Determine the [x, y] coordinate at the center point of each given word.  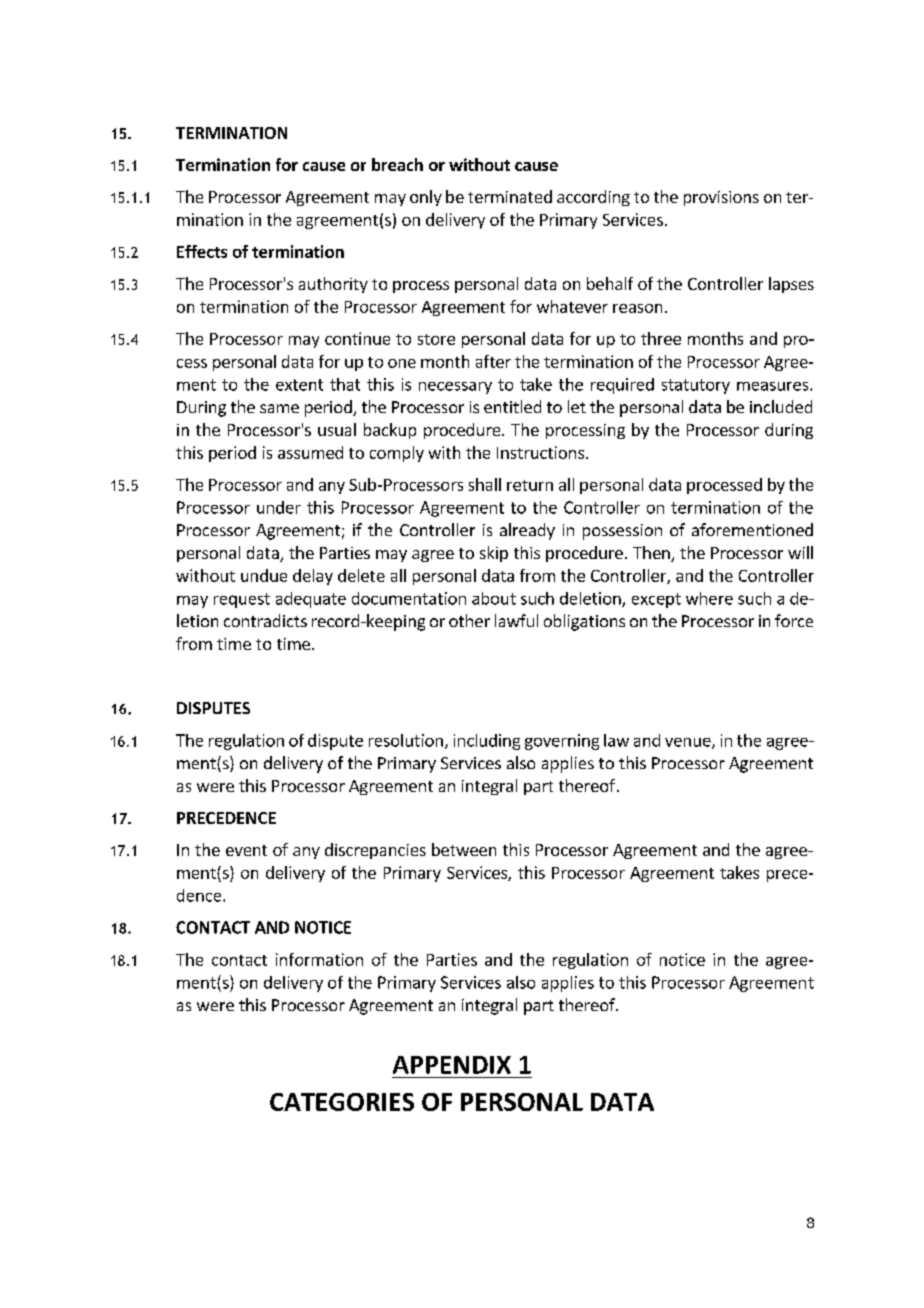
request [242, 600]
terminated [510, 196]
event [246, 850]
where [709, 598]
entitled [512, 406]
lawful [516, 620]
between [464, 849]
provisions [721, 198]
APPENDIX [452, 1065]
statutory [696, 386]
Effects [202, 251]
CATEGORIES [342, 1102]
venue [689, 743]
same [279, 408]
